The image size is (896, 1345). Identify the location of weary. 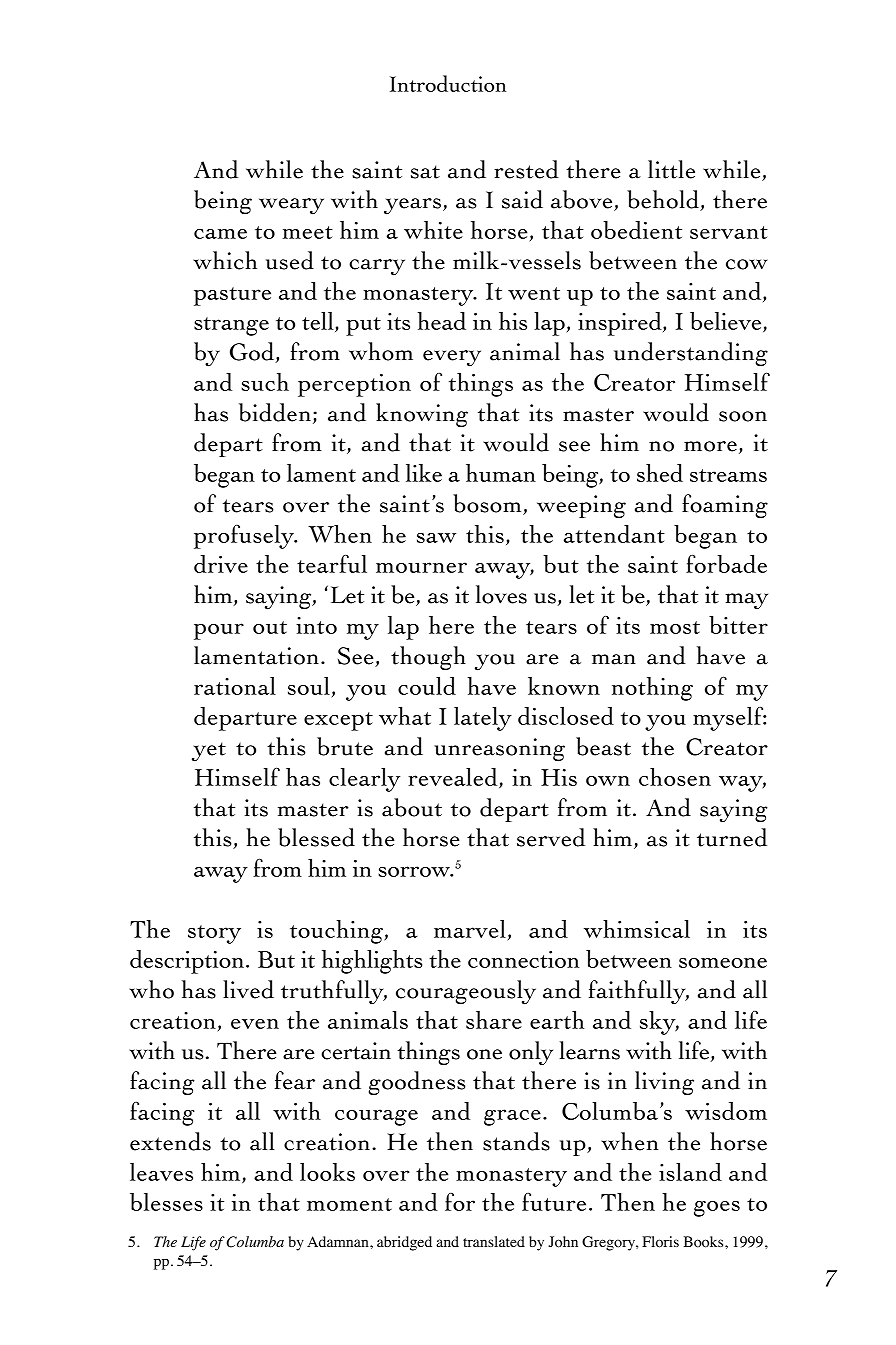
(291, 206).
